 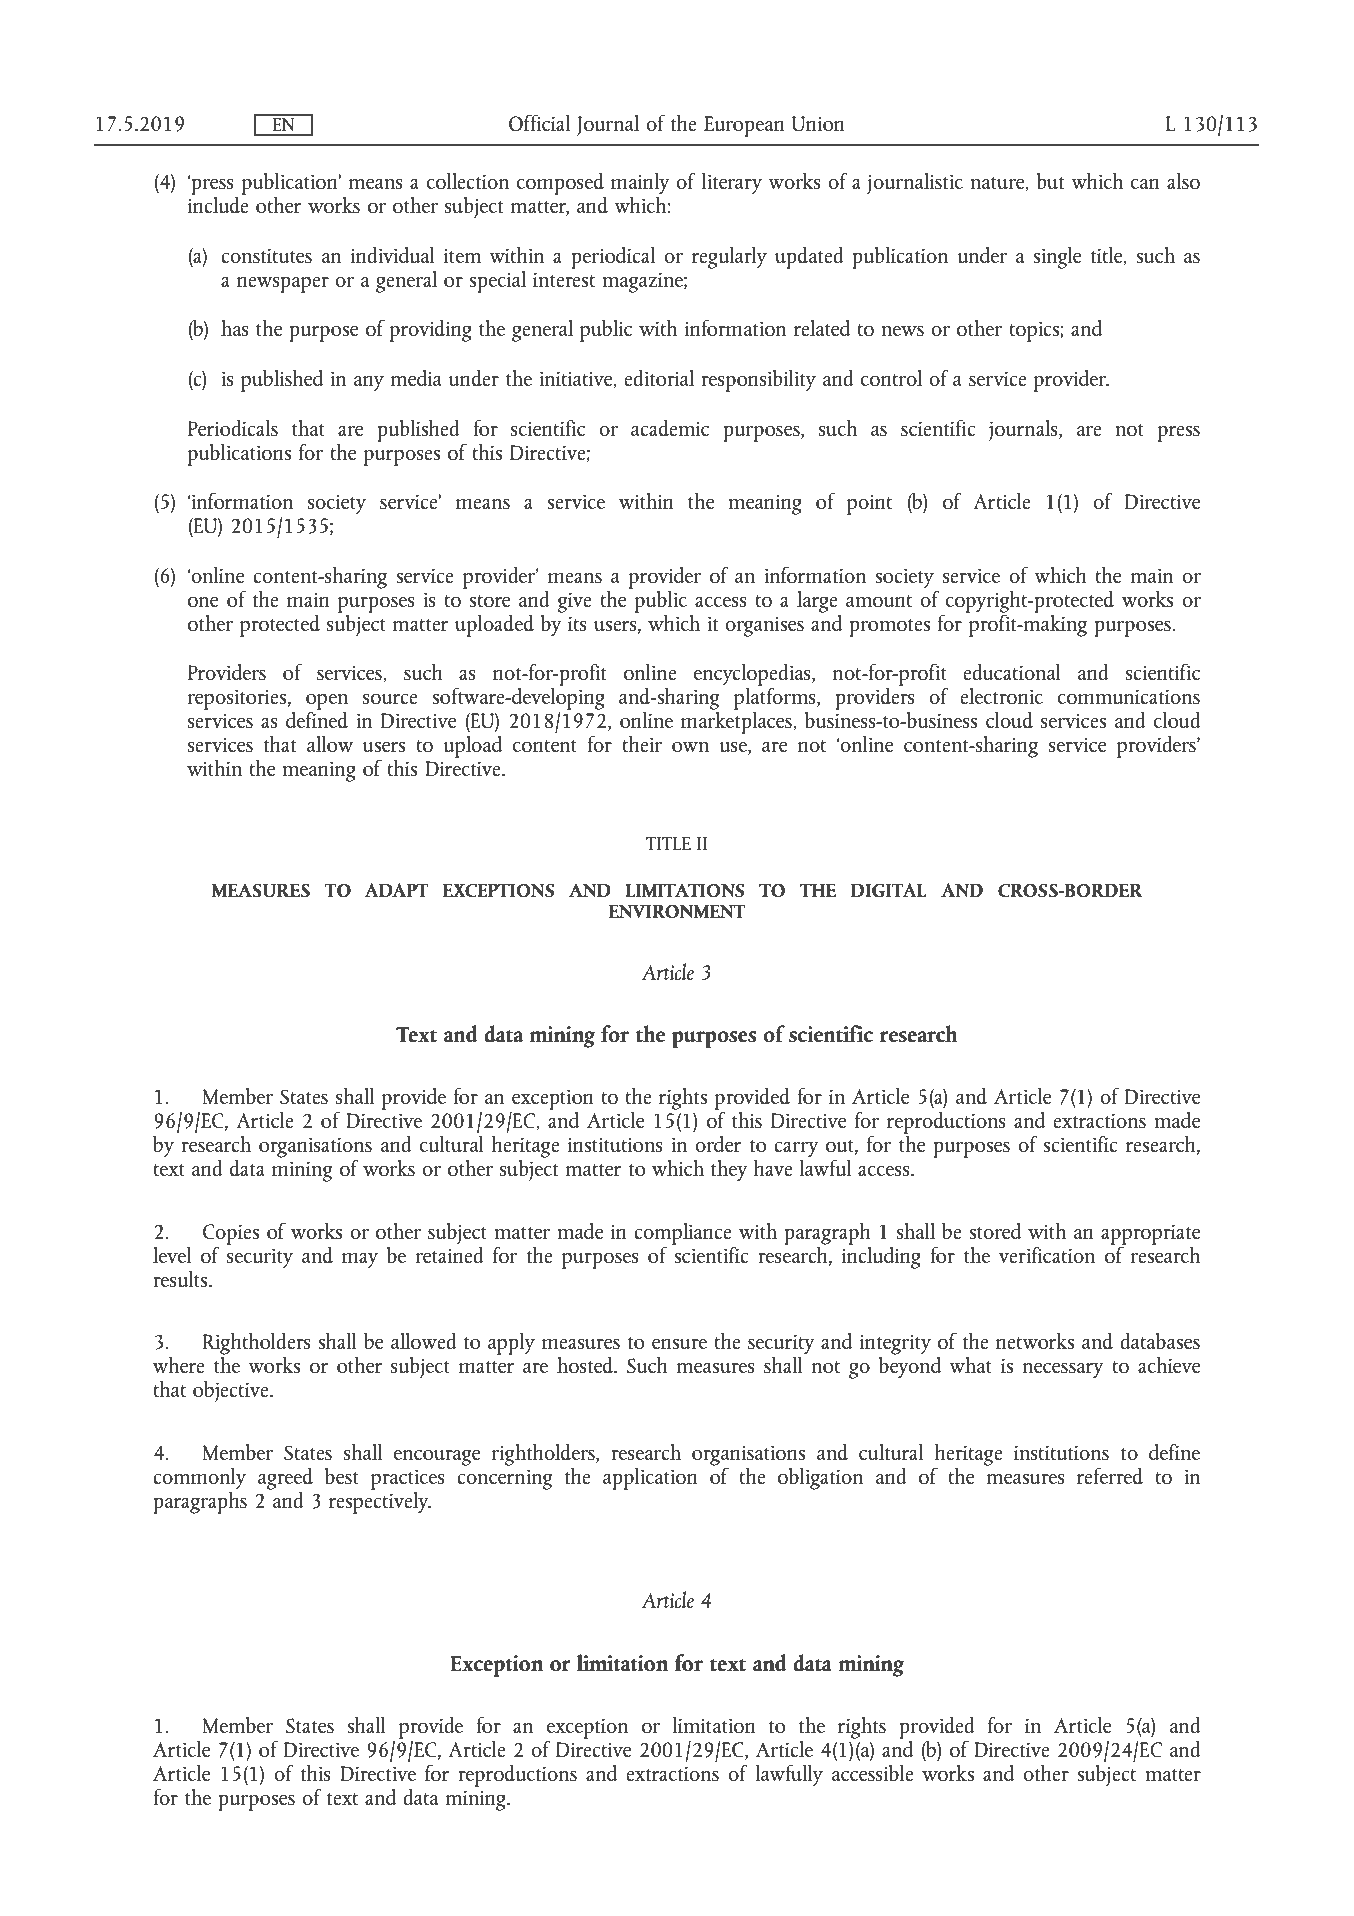 I want to click on ENVIRONMENT, so click(x=677, y=911).
